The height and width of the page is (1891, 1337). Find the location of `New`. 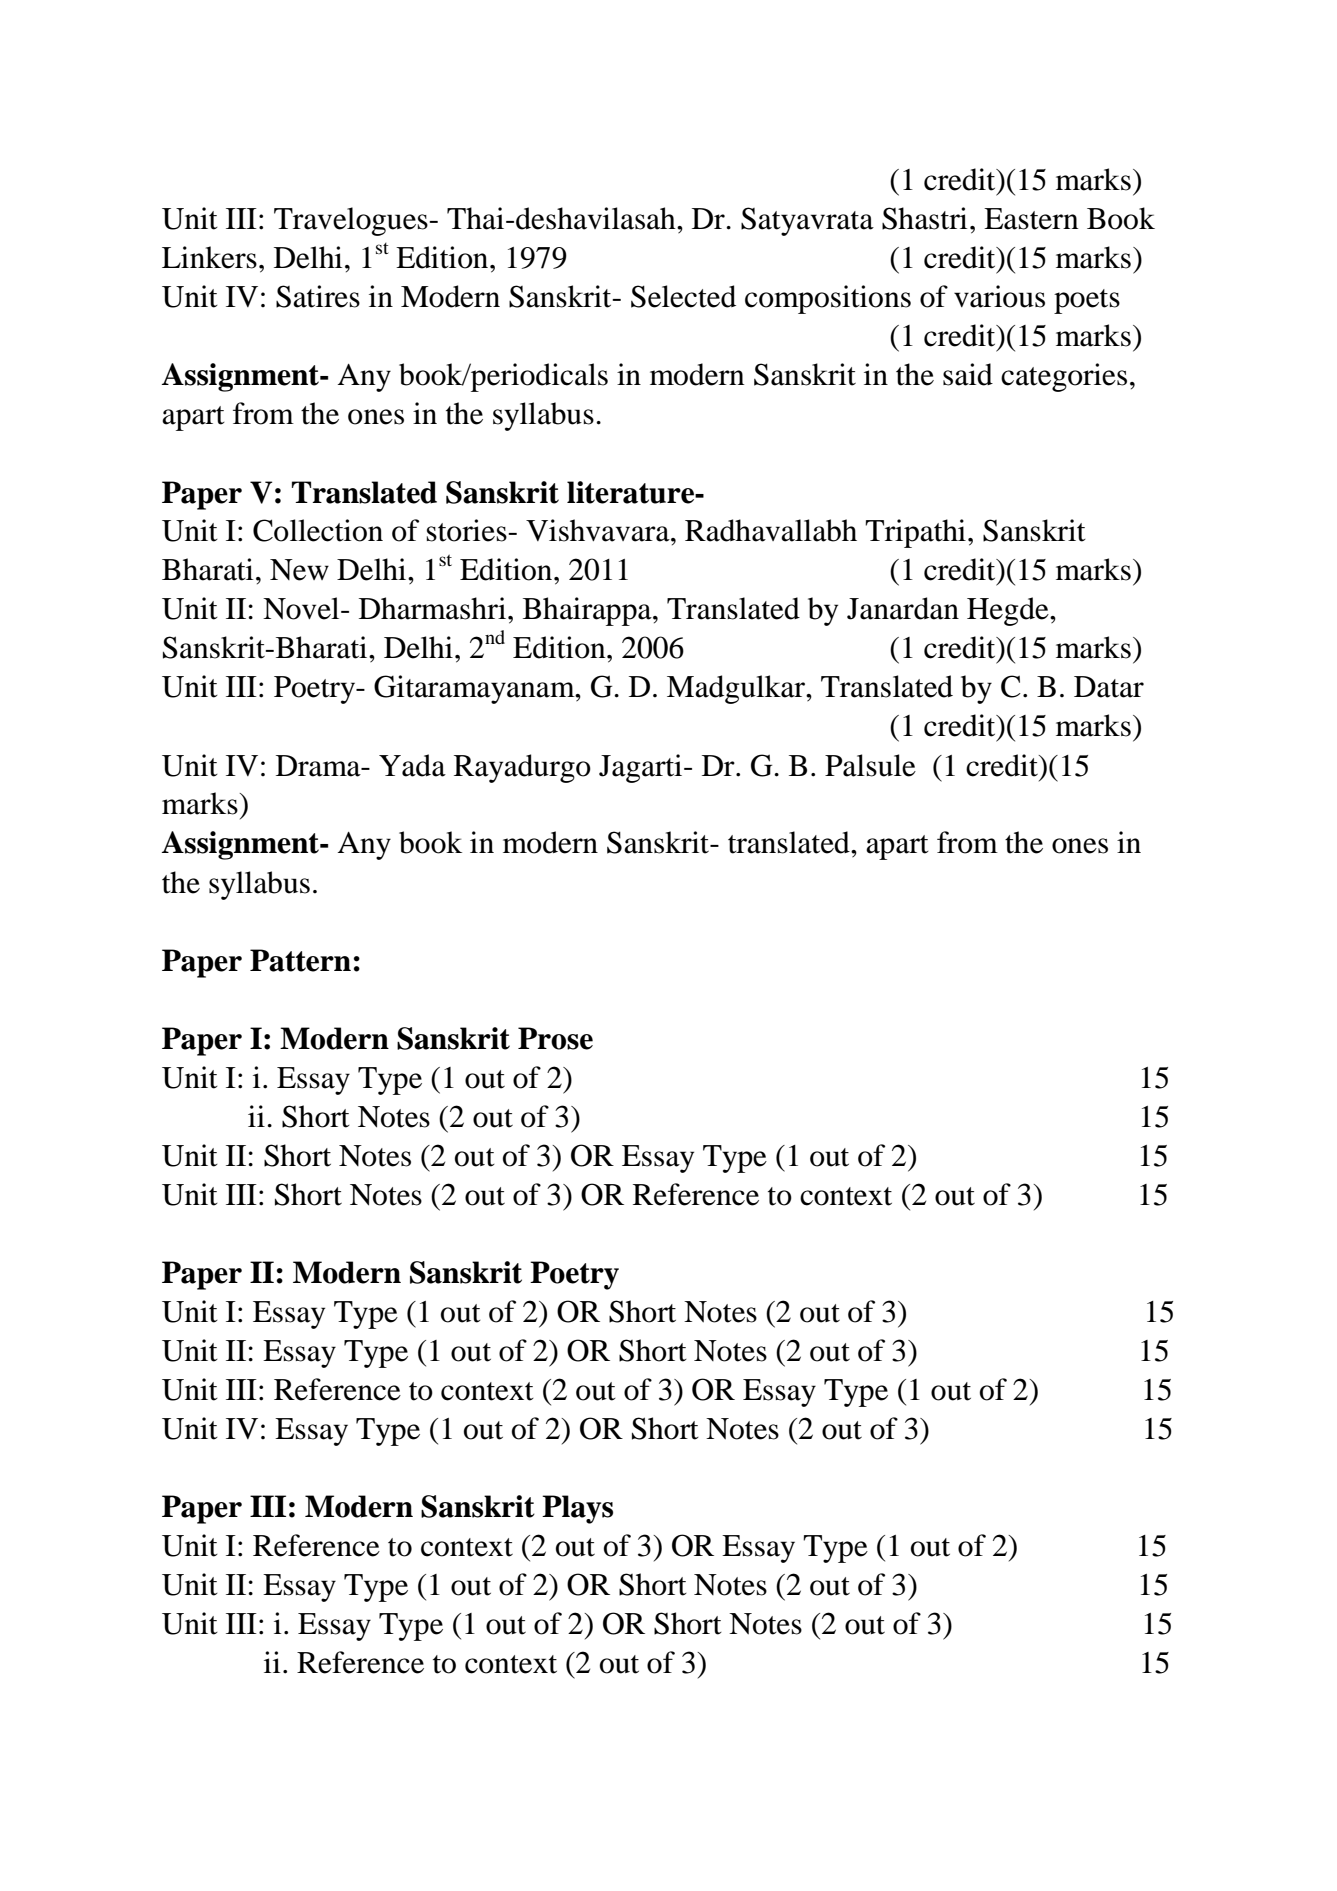

New is located at coordinates (299, 570).
